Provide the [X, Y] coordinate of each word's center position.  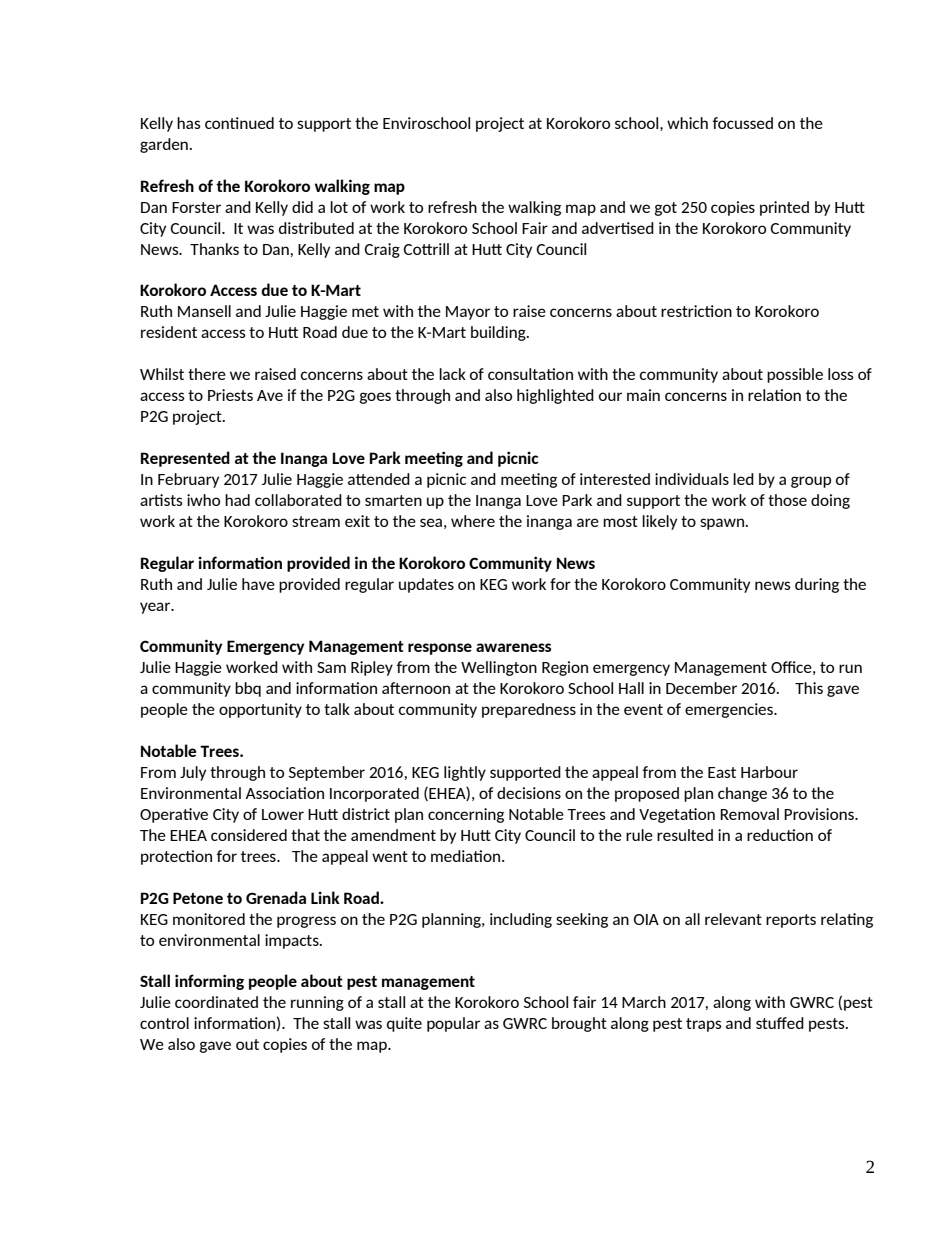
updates [426, 585]
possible [795, 375]
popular [453, 1024]
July [193, 773]
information [240, 562]
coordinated [216, 1002]
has [189, 123]
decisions [529, 793]
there [207, 374]
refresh [452, 207]
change [742, 794]
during [817, 585]
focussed [743, 123]
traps [704, 1025]
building [499, 333]
